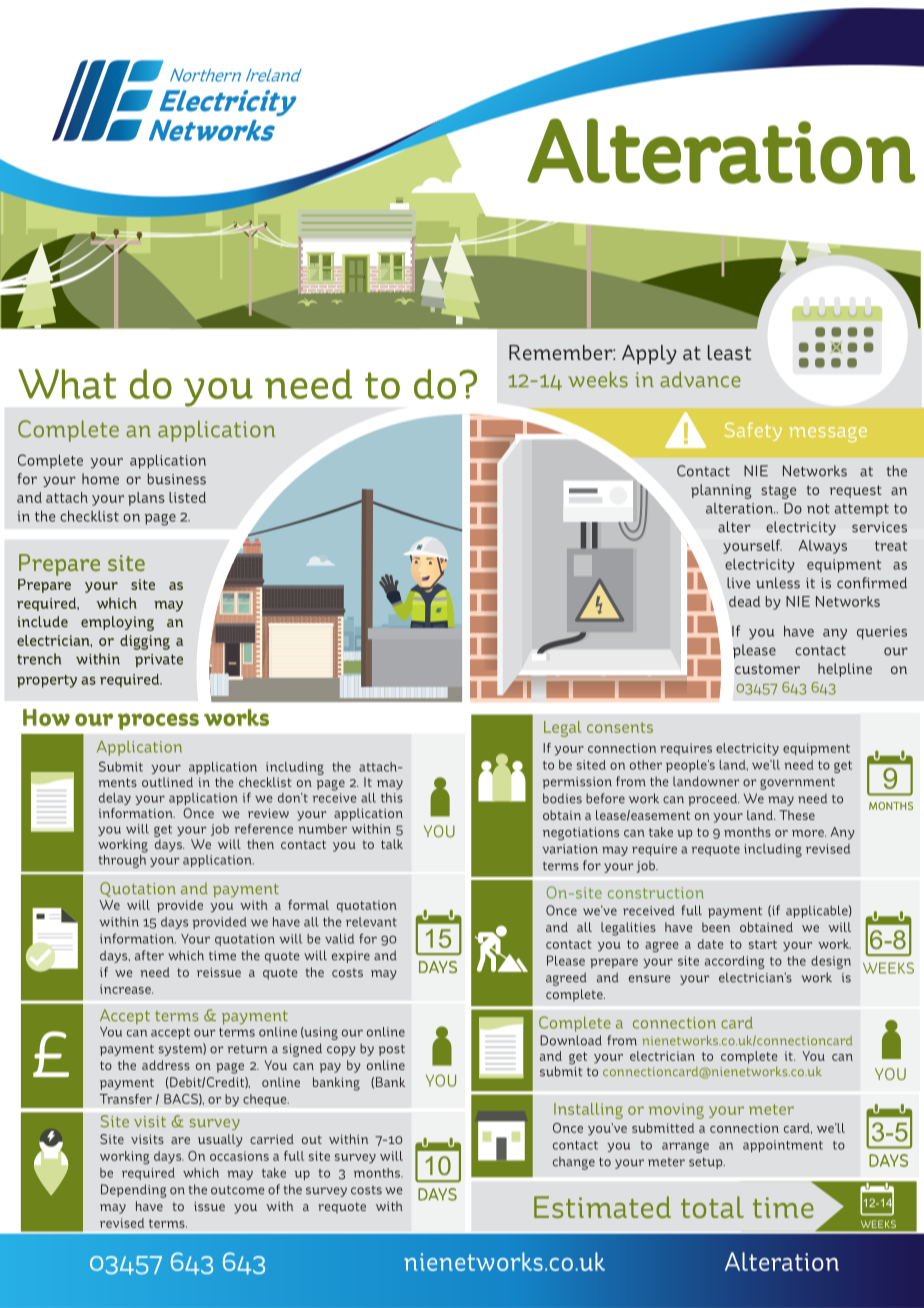 The height and width of the page is (1308, 924). Describe the element at coordinates (574, 1163) in the page. I see `change` at that location.
